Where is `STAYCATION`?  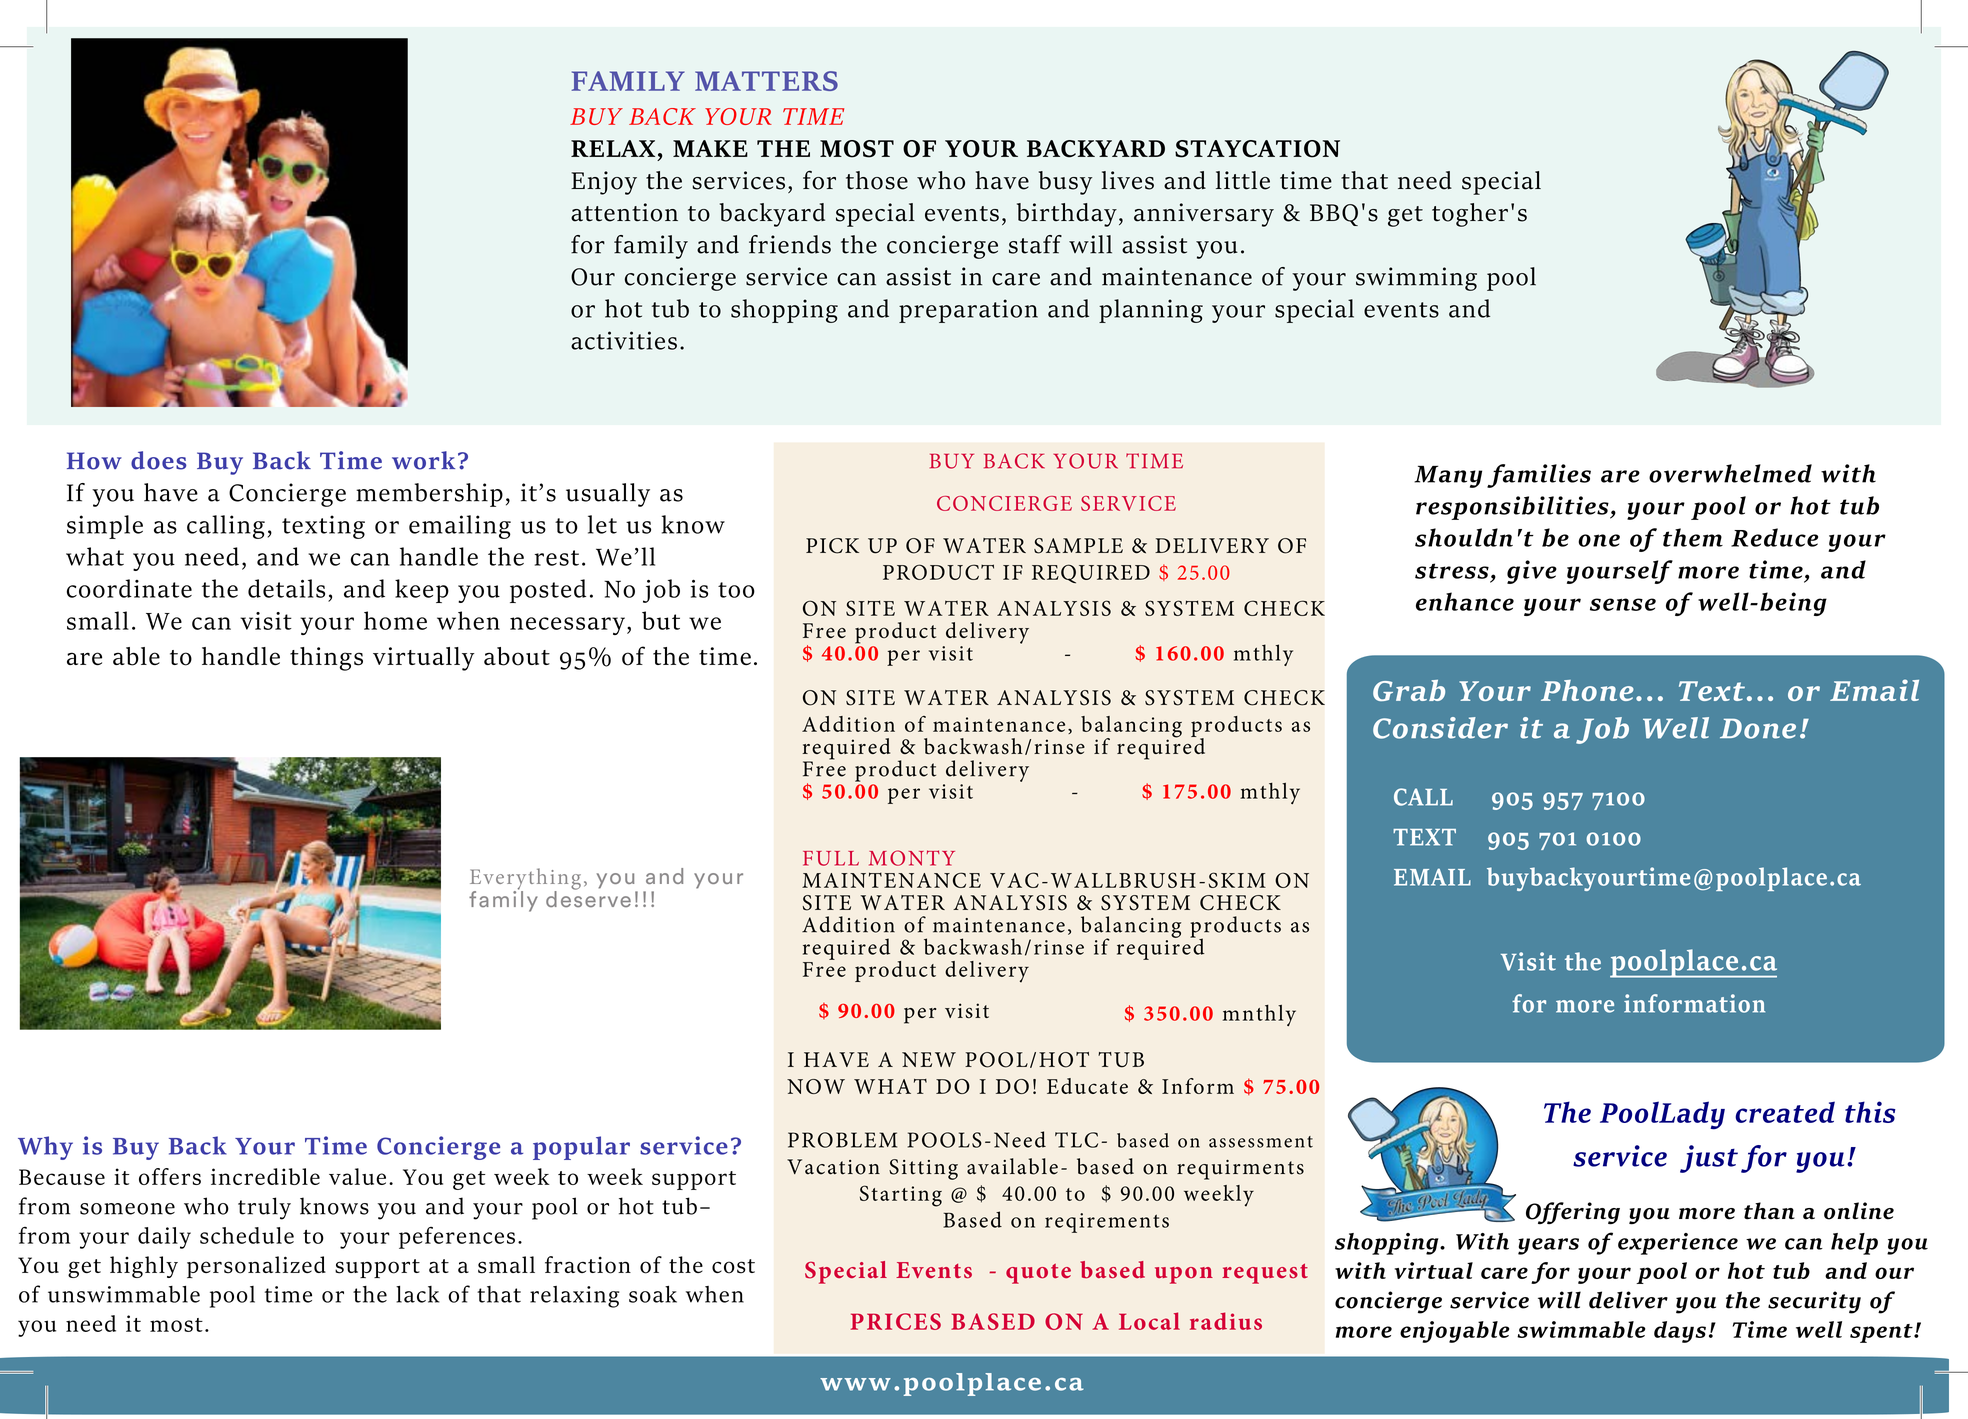 STAYCATION is located at coordinates (1257, 149).
